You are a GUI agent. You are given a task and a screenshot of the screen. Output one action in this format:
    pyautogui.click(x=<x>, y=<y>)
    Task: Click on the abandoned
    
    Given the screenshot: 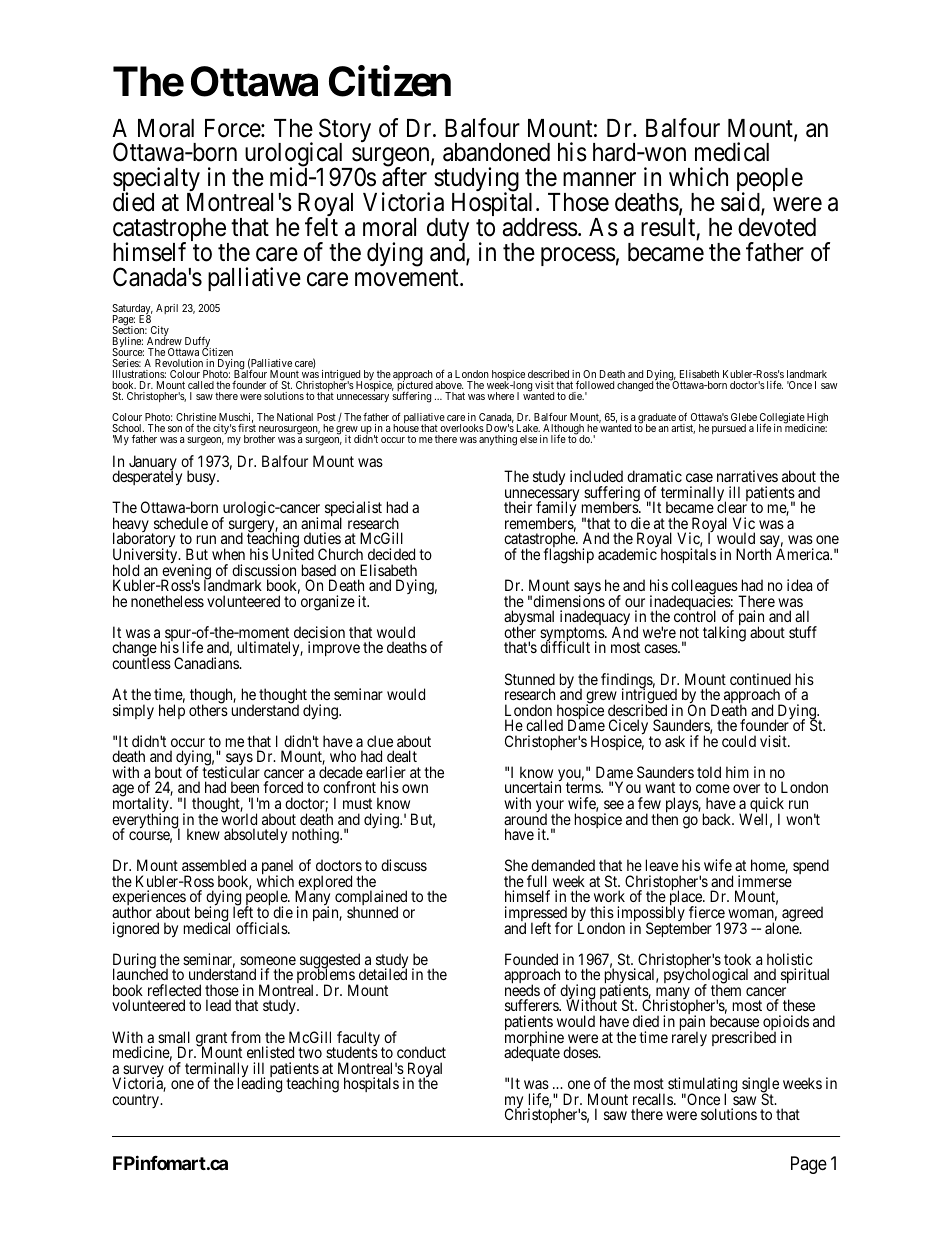 What is the action you would take?
    pyautogui.click(x=496, y=152)
